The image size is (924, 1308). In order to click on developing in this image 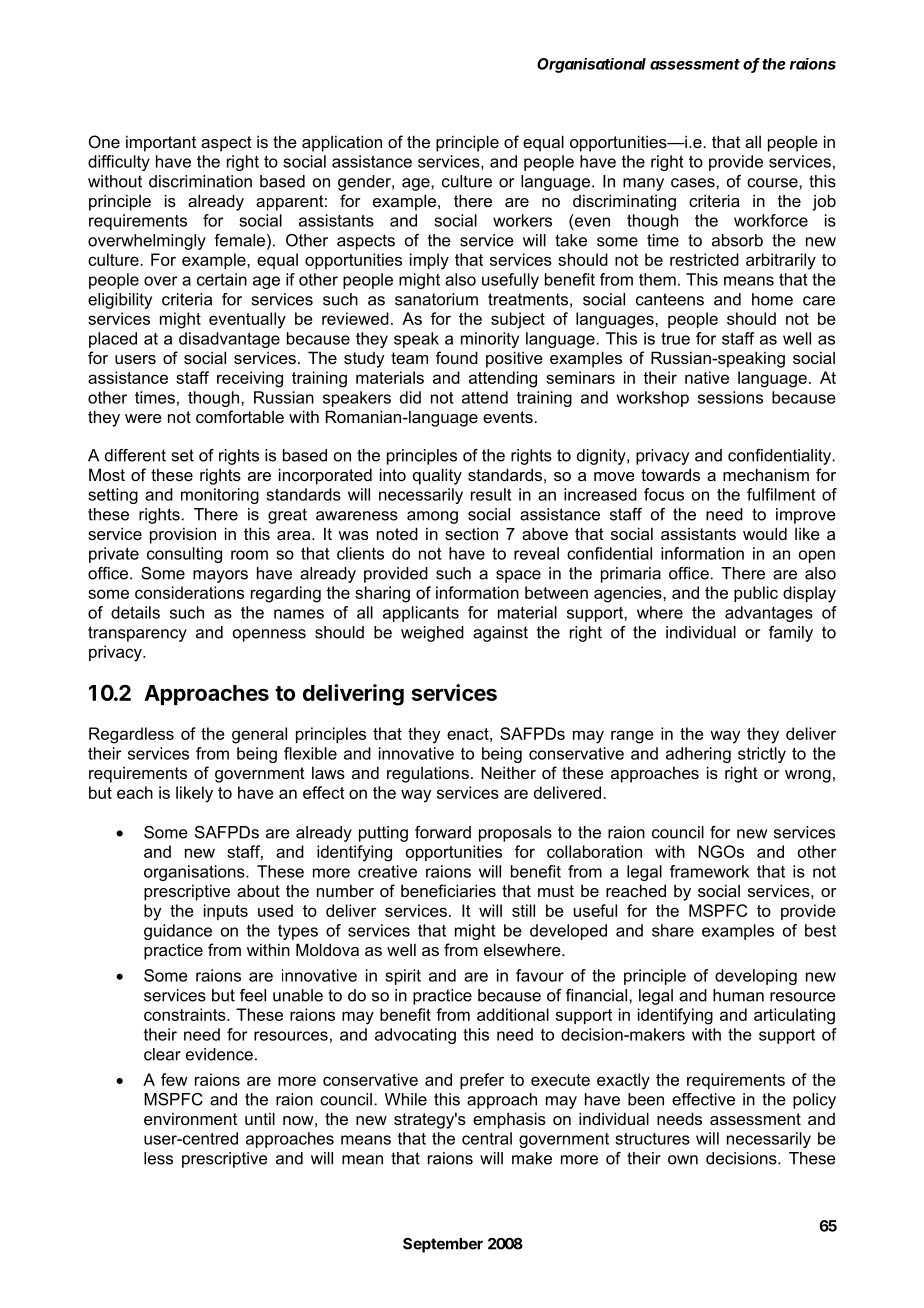, I will do `click(756, 977)`.
